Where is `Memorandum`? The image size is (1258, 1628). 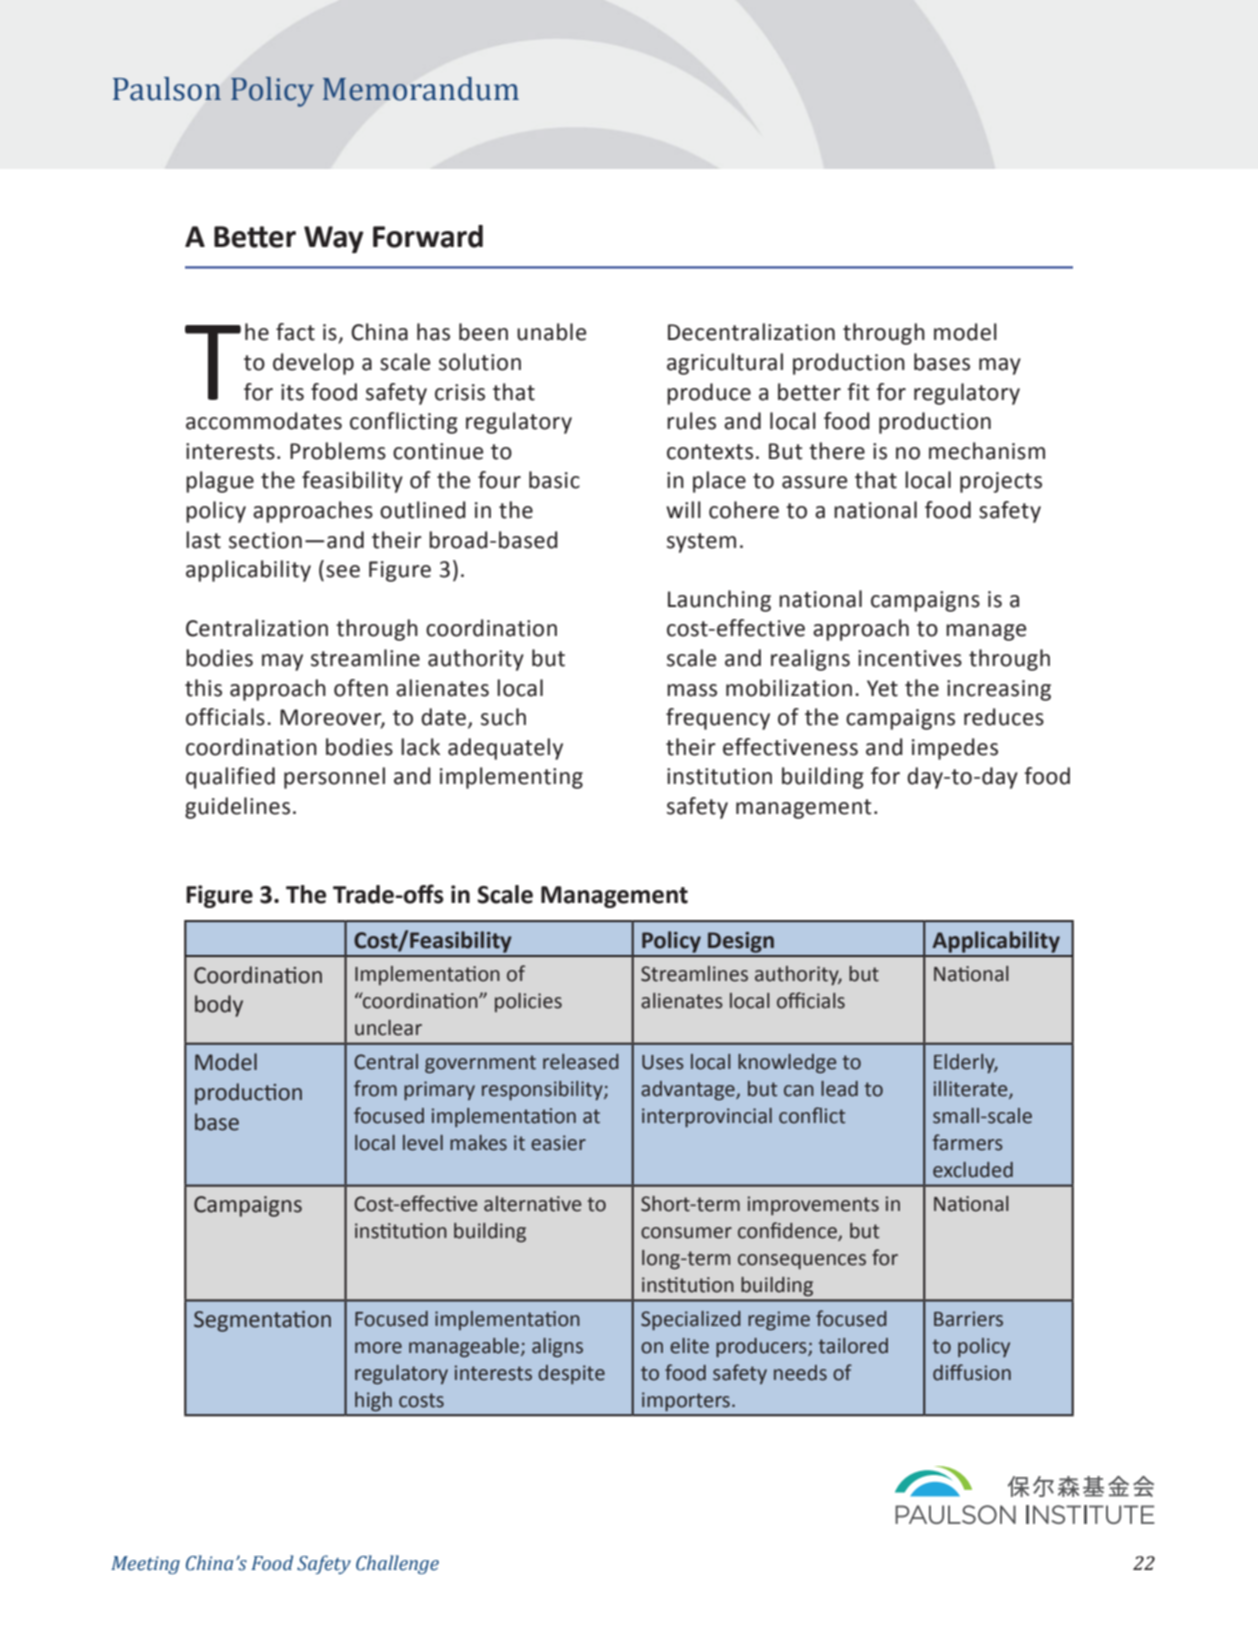 Memorandum is located at coordinates (420, 89).
